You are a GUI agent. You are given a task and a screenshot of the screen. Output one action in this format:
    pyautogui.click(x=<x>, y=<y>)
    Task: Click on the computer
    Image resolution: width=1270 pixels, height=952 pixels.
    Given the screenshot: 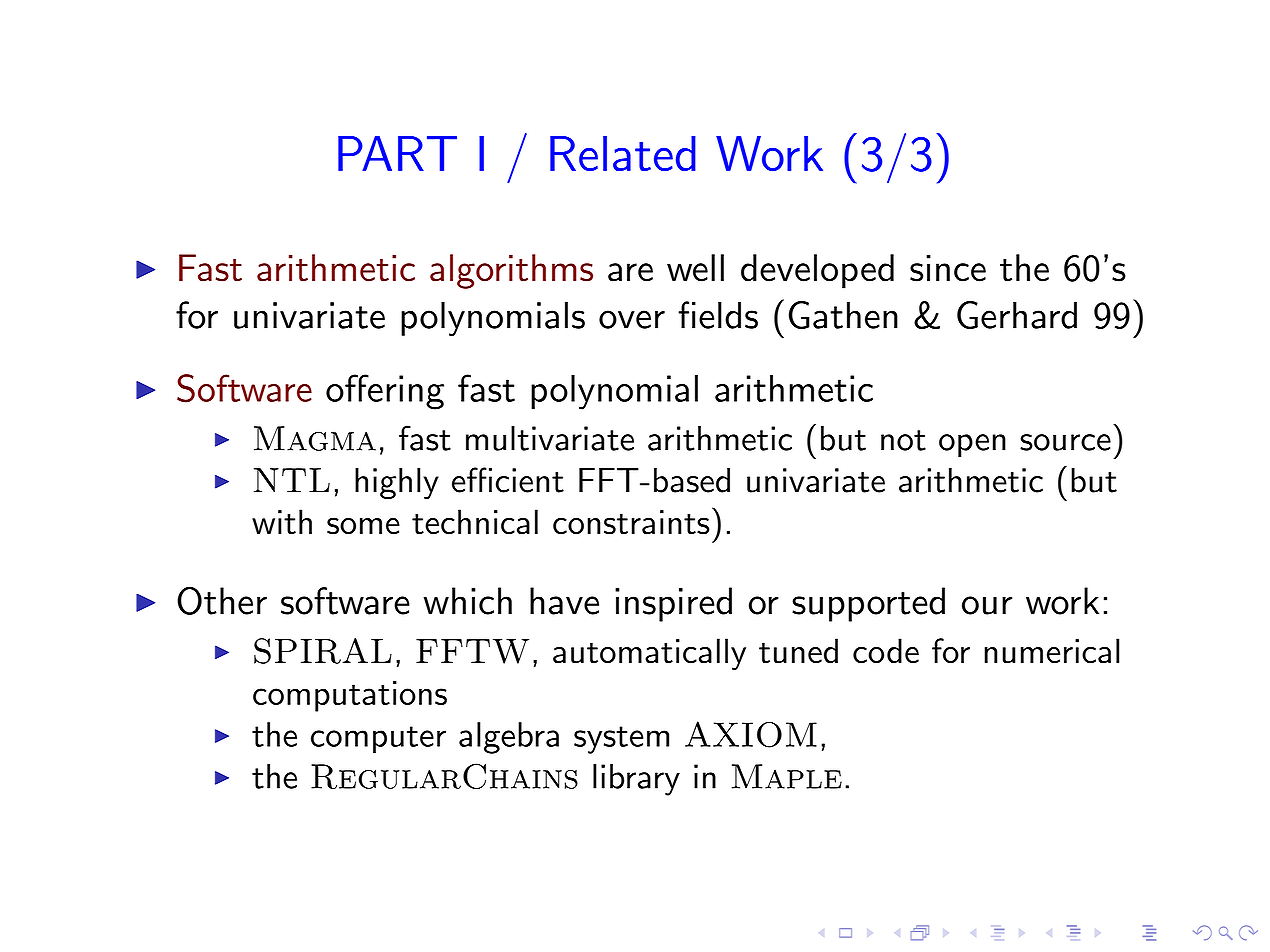 What is the action you would take?
    pyautogui.click(x=378, y=740)
